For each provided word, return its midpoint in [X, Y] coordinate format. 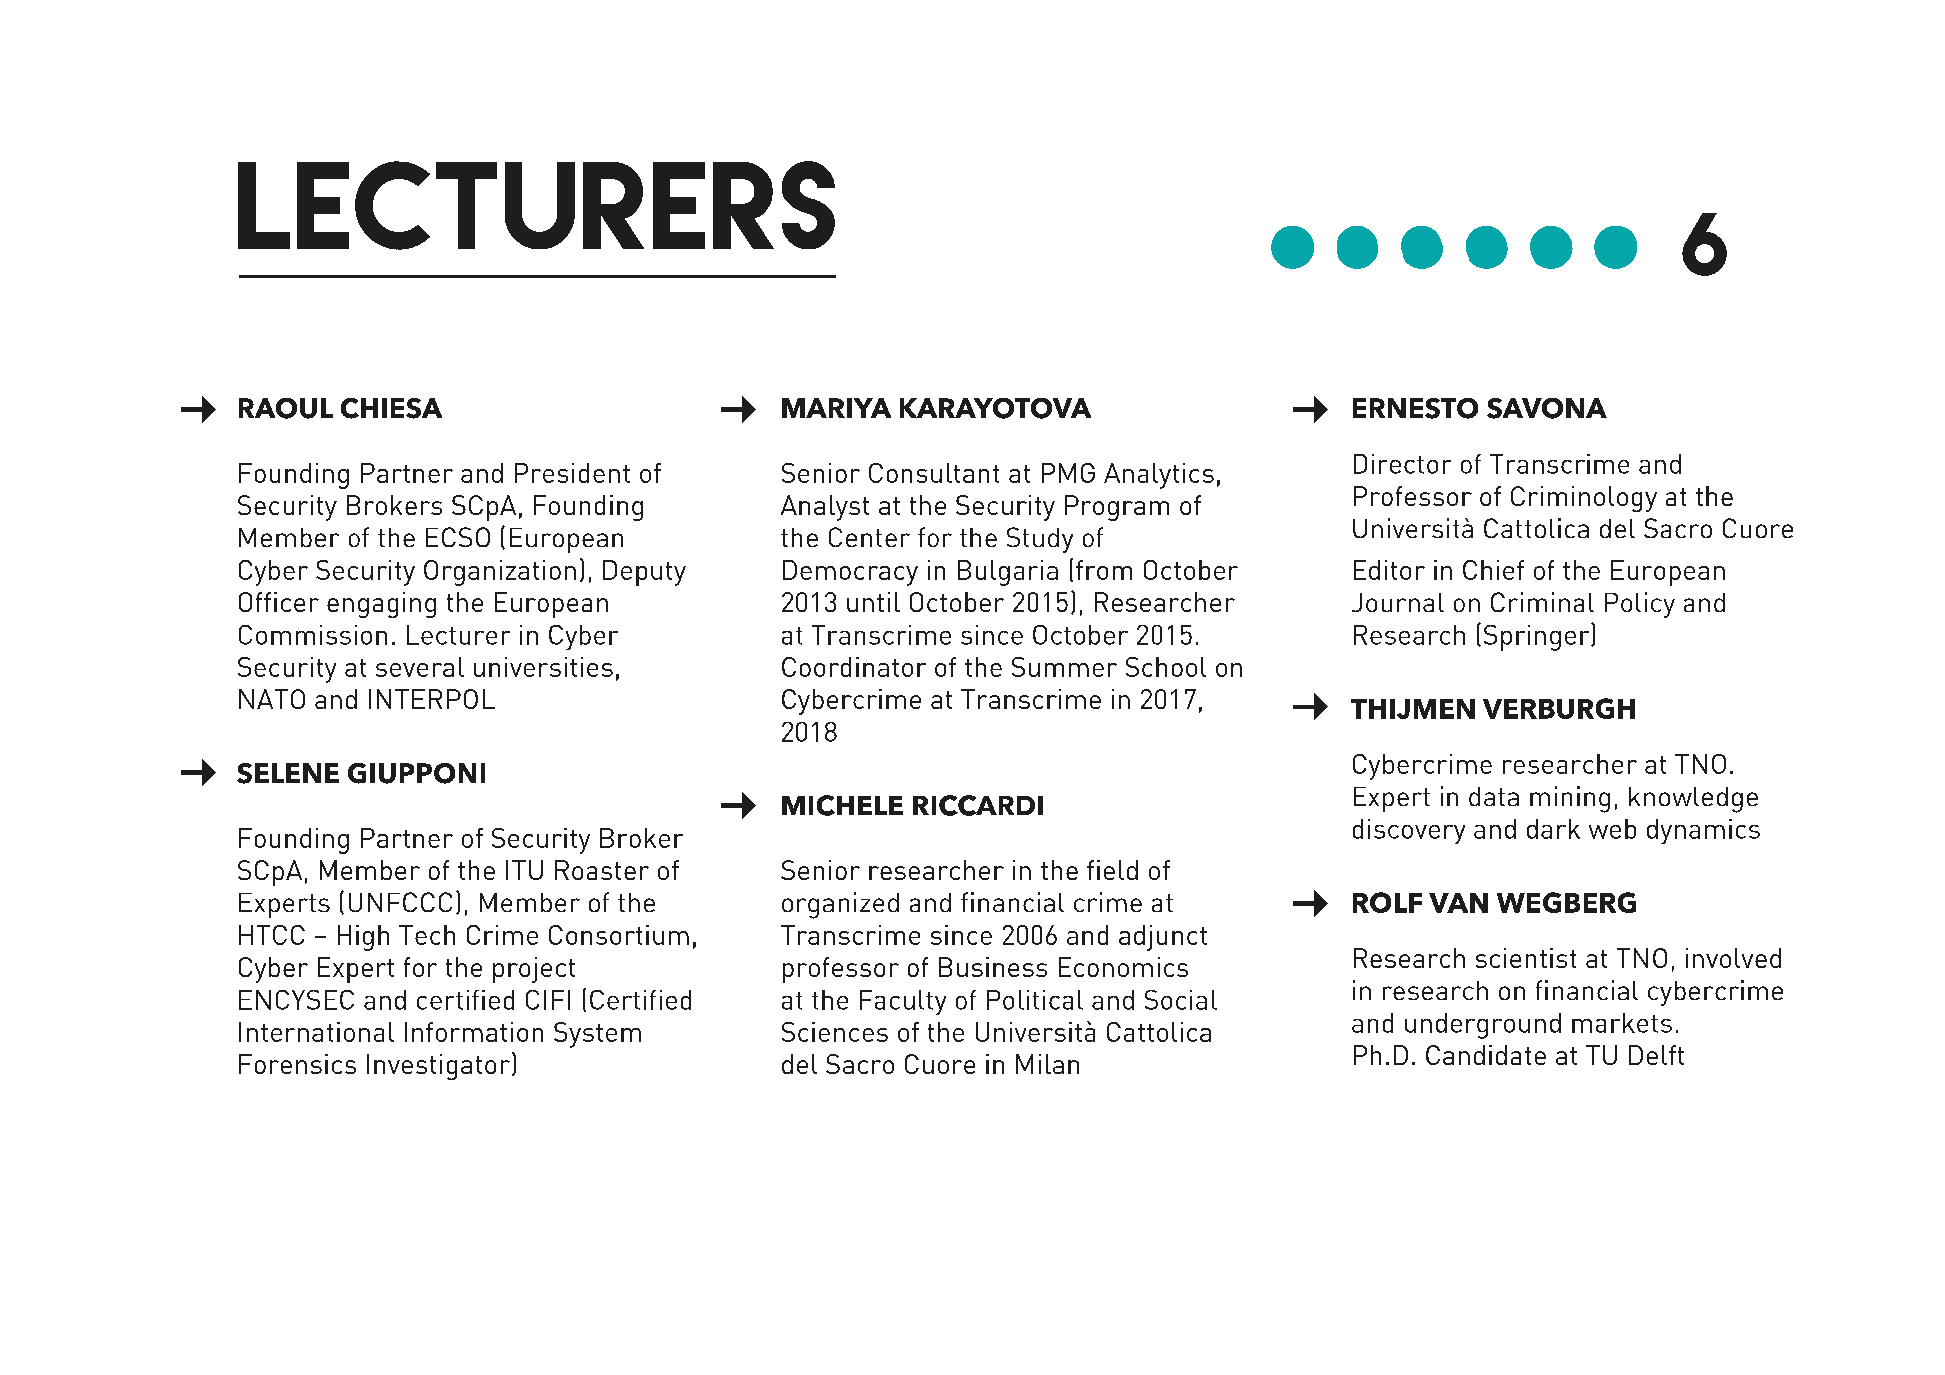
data [1494, 796]
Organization [500, 573]
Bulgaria [1008, 573]
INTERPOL [432, 699]
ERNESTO [1415, 408]
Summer [1064, 667]
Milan [1047, 1064]
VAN [1458, 903]
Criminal [1542, 602]
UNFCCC [400, 902]
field [1112, 870]
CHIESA [391, 408]
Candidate [1486, 1055]
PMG [1068, 473]
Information [474, 1032]
